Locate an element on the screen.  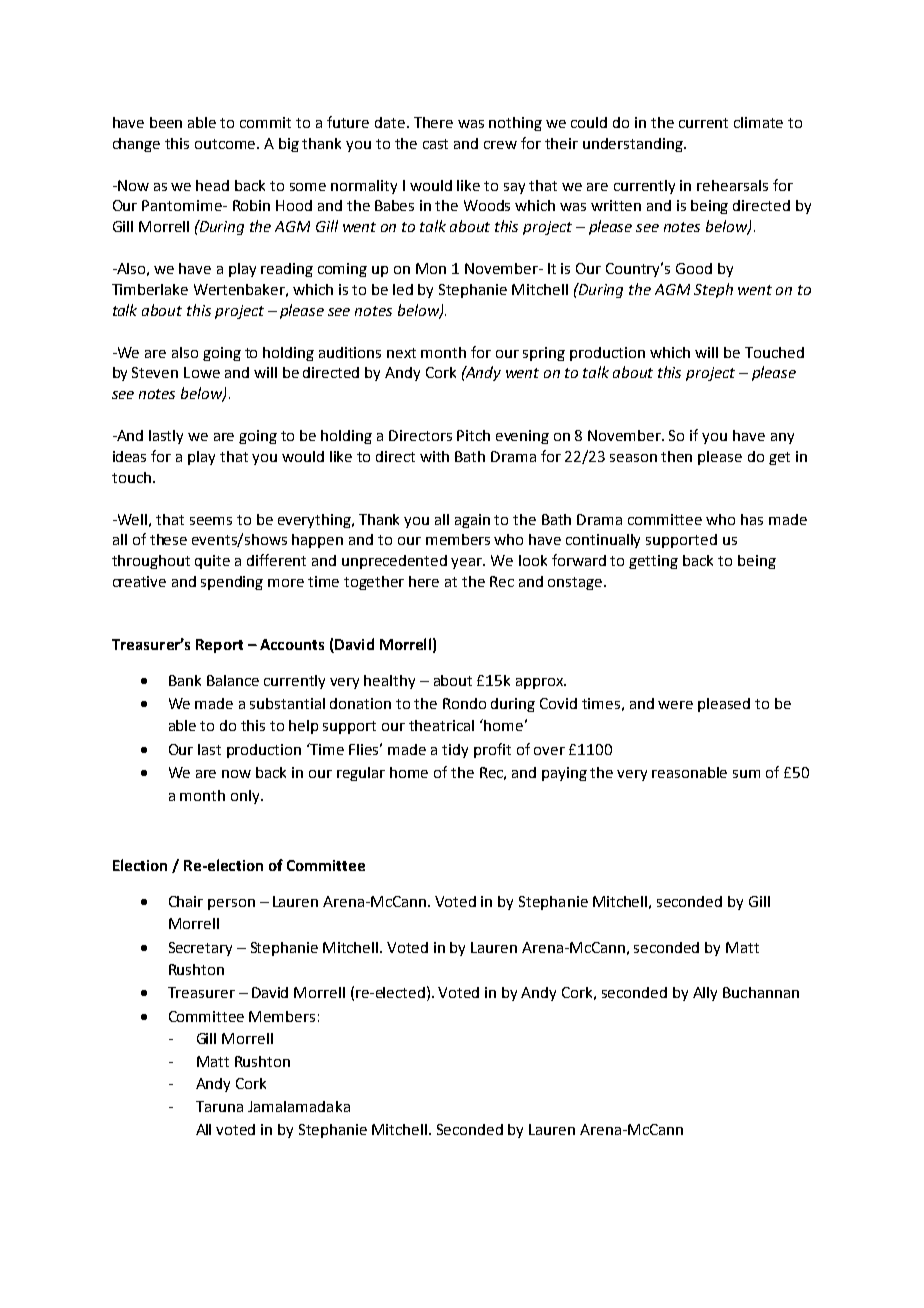
regular is located at coordinates (361, 774).
